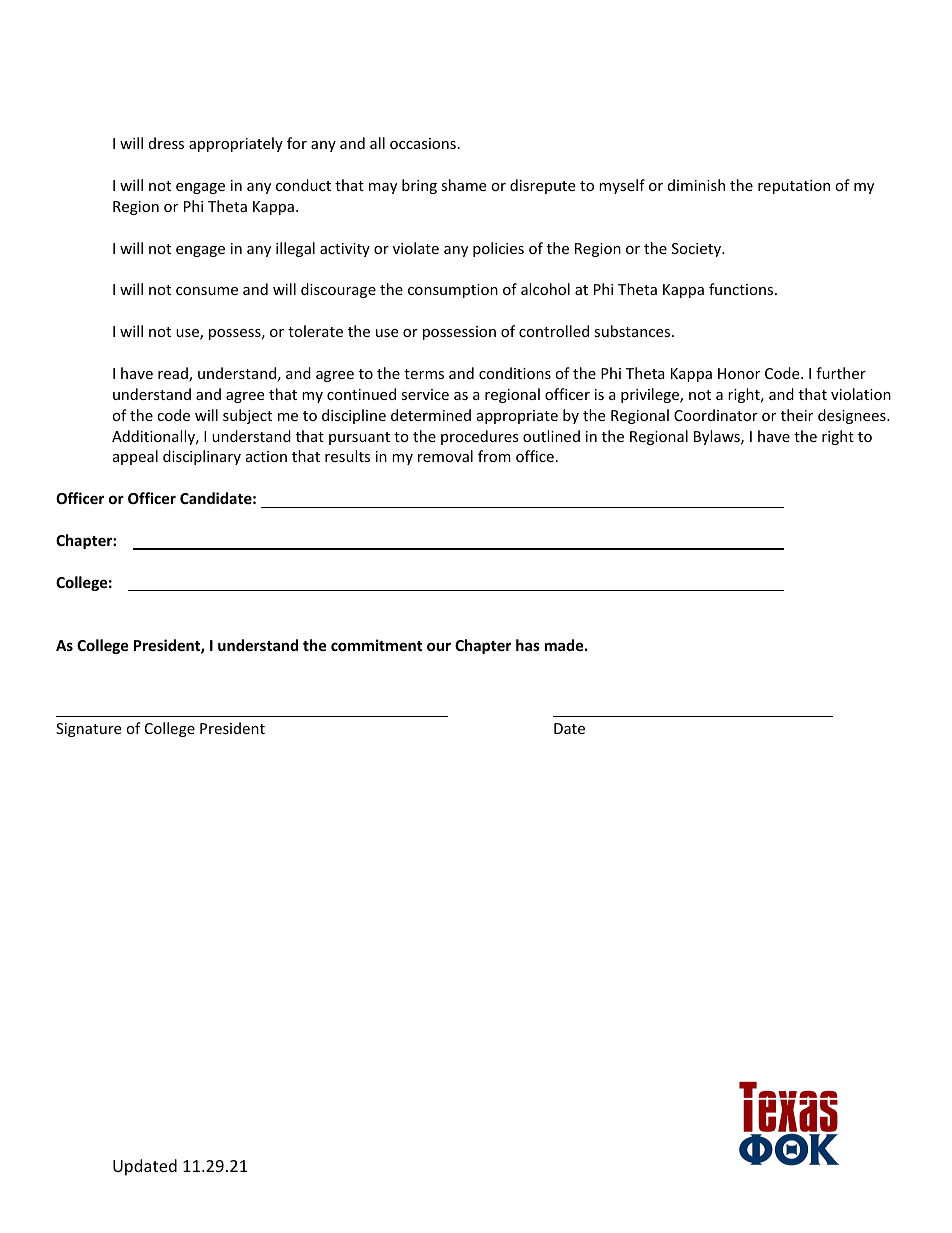 The image size is (952, 1233). Describe the element at coordinates (742, 289) in the screenshot. I see `functions` at that location.
